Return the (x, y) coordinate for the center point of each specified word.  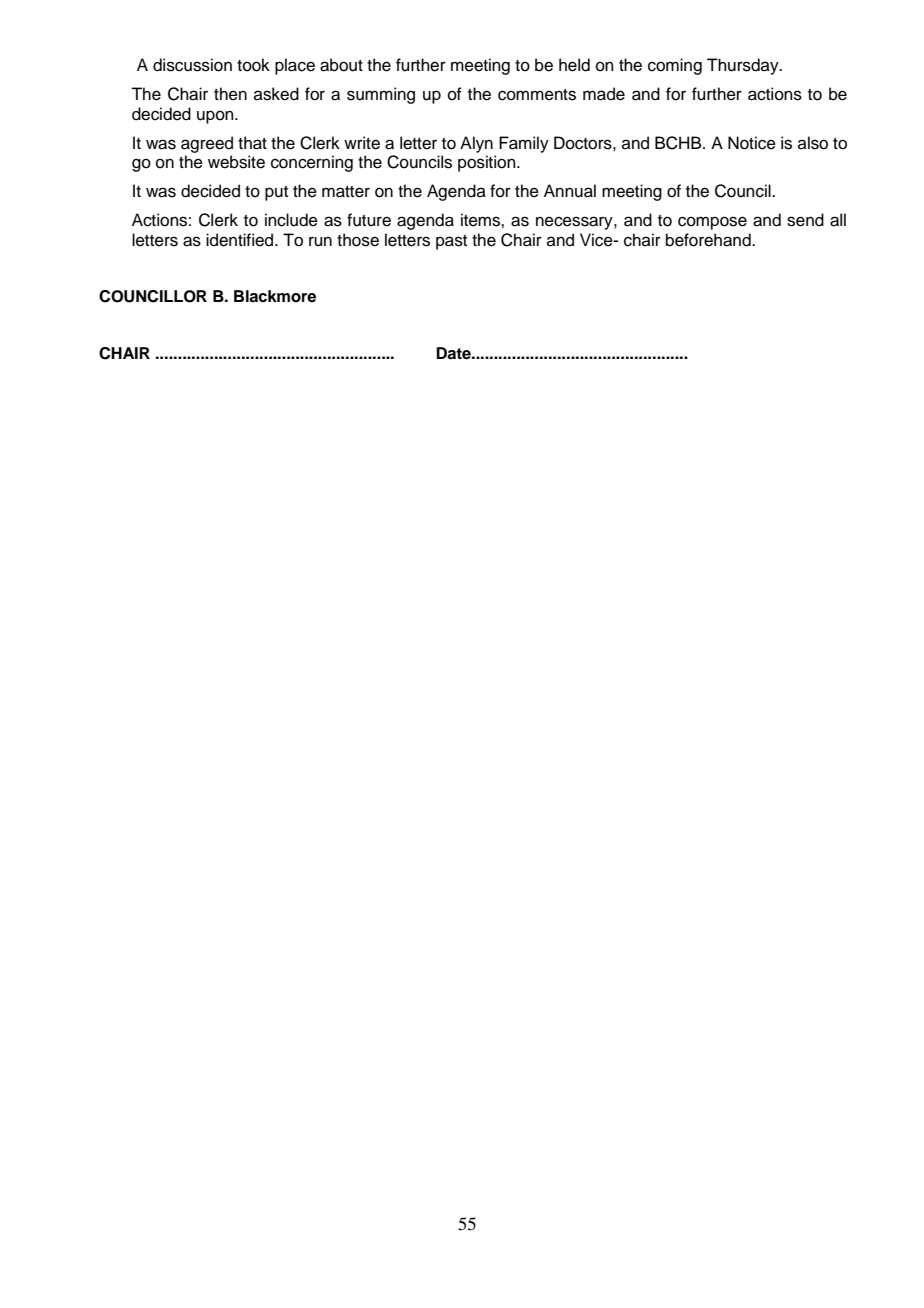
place (295, 66)
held (574, 65)
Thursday (744, 66)
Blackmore (275, 296)
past (451, 242)
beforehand (709, 240)
